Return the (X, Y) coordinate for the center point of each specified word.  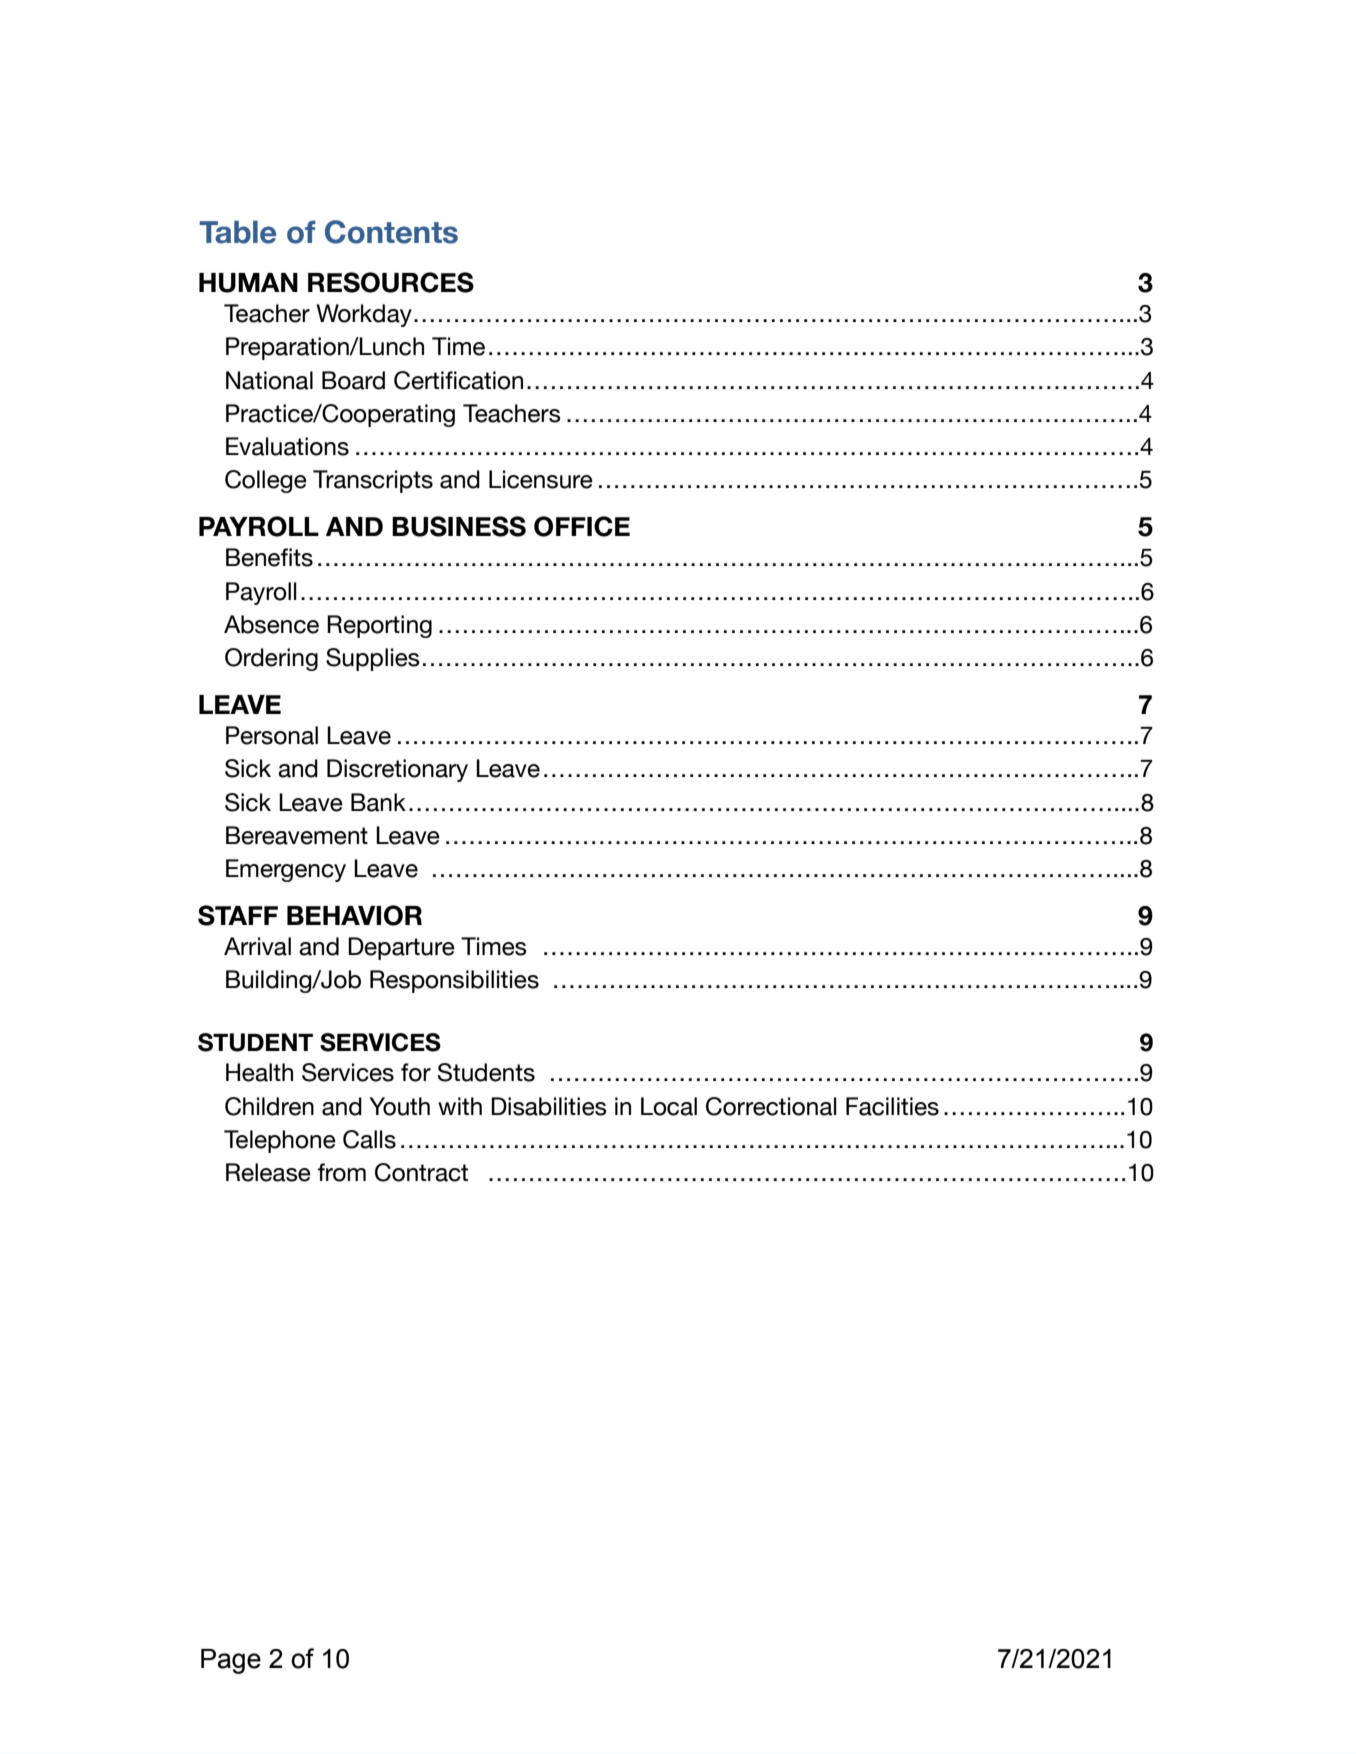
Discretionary (397, 770)
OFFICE (582, 526)
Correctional (771, 1106)
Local (669, 1106)
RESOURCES (391, 282)
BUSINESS (459, 526)
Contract (421, 1172)
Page (231, 1661)
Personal (272, 735)
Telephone (280, 1141)
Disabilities (549, 1106)
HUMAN (248, 283)
